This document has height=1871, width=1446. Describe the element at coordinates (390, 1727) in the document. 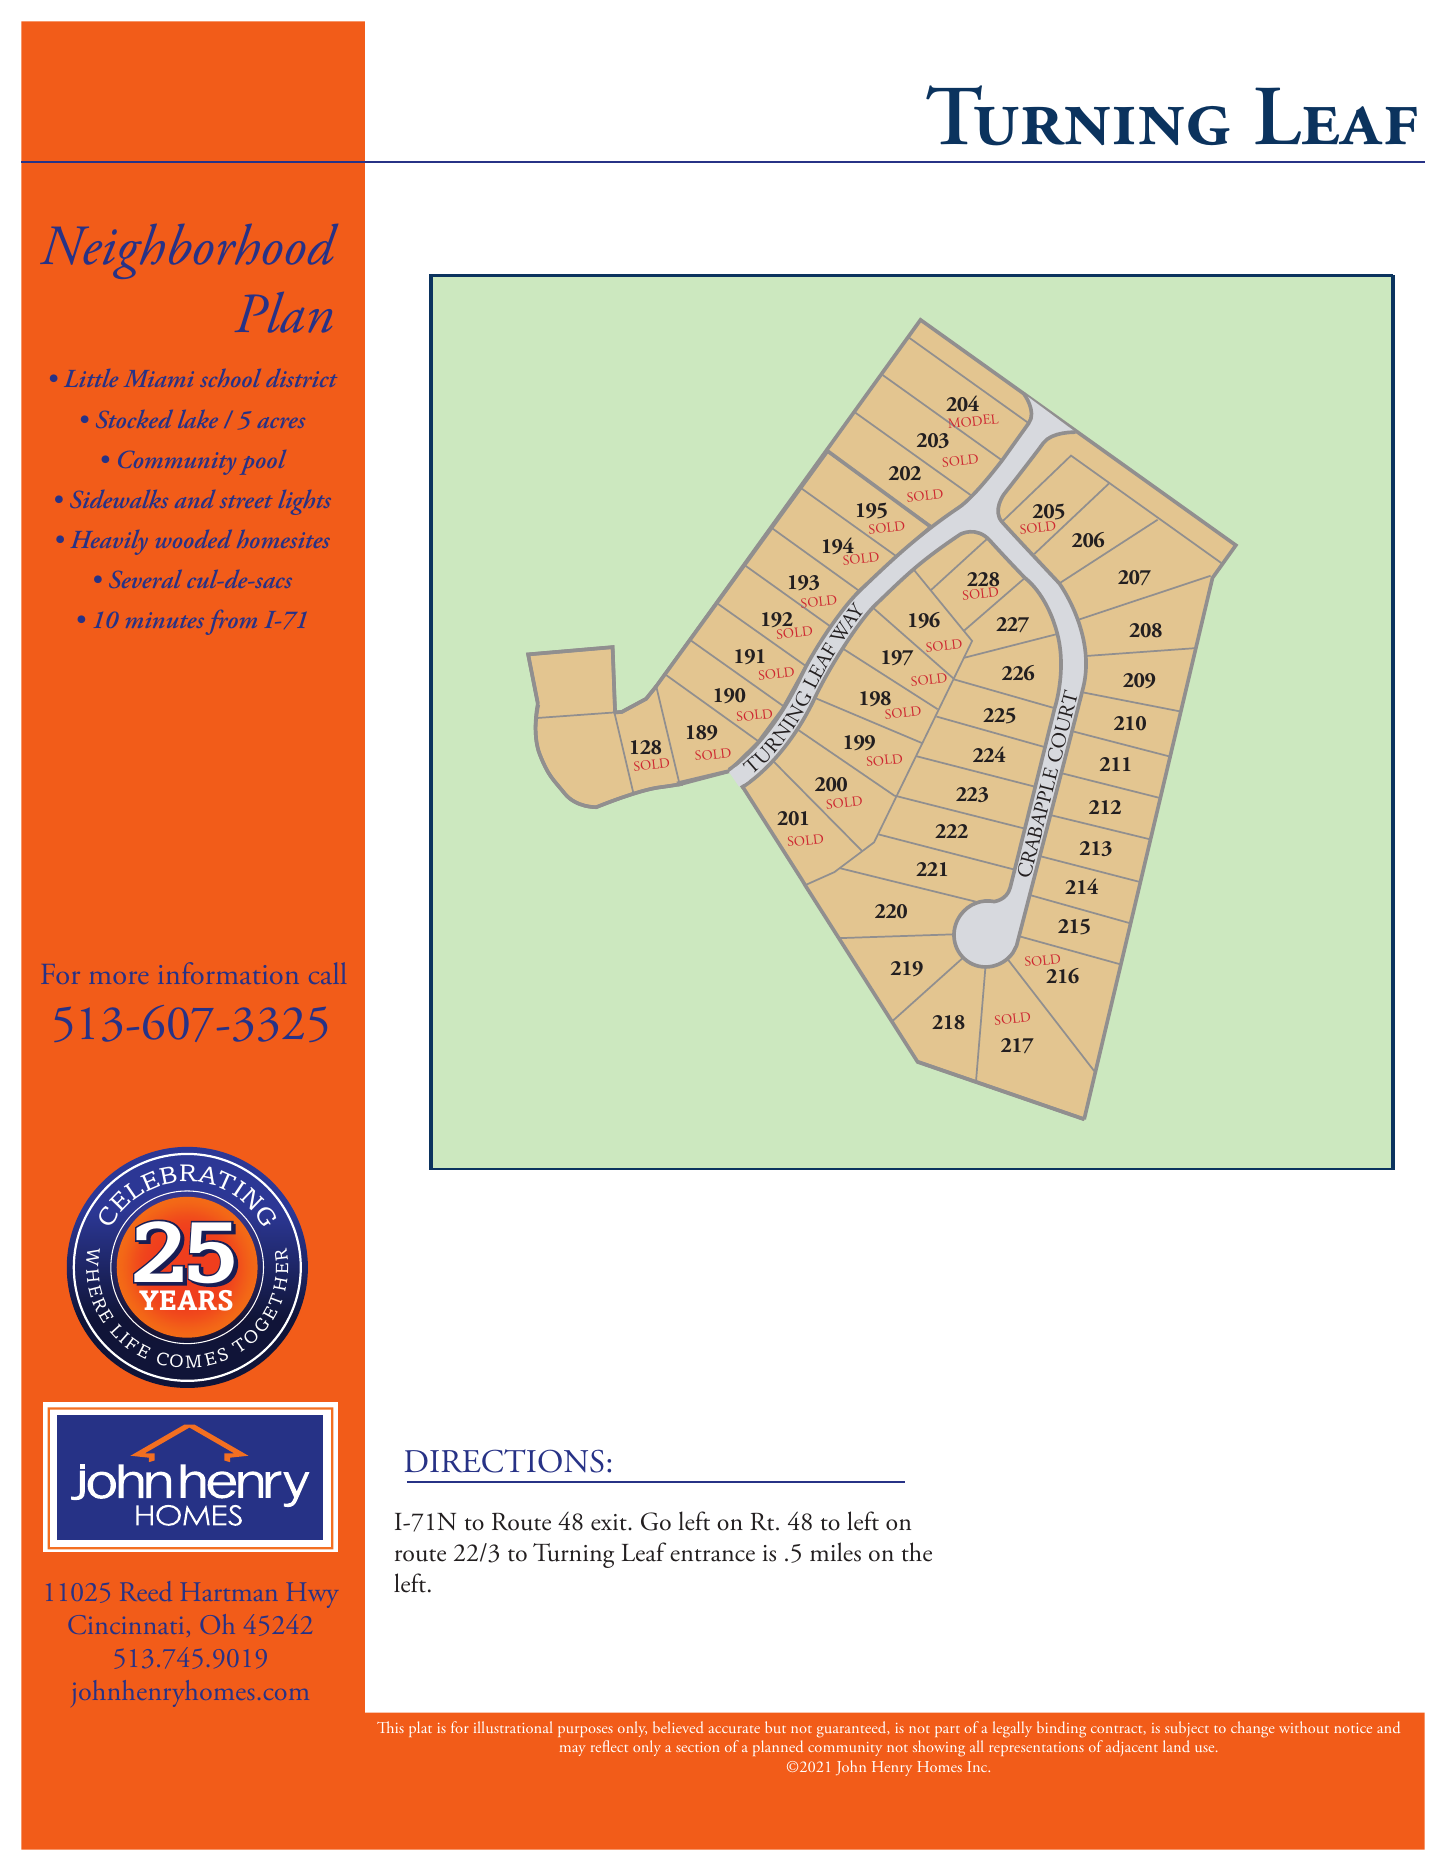

I see `This` at that location.
